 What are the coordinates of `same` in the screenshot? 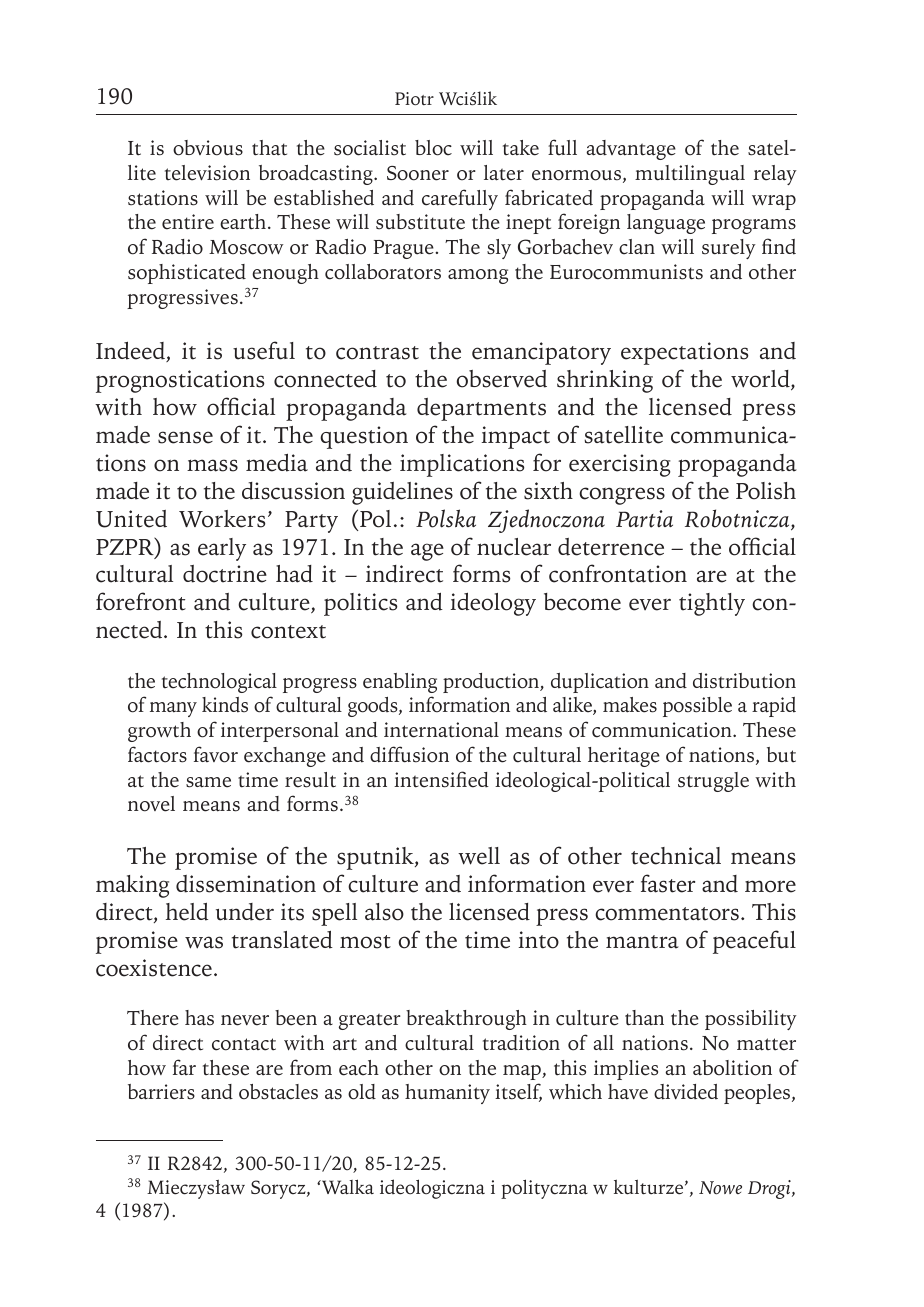 It's located at (208, 782).
